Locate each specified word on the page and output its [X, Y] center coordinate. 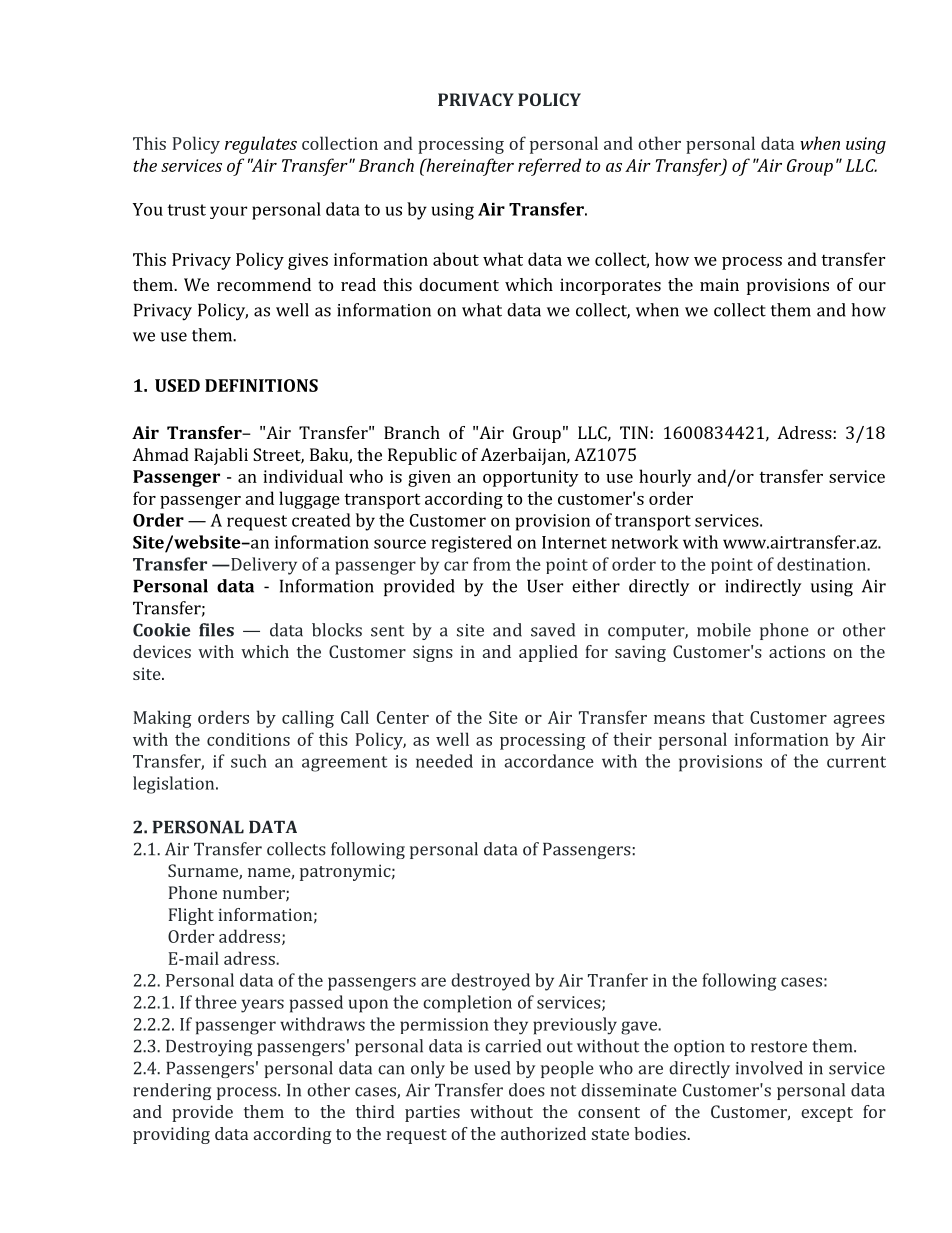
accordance [549, 761]
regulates [261, 145]
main [719, 284]
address [251, 937]
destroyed [490, 982]
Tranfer [618, 980]
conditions [248, 739]
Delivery [263, 566]
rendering [172, 1091]
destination [822, 564]
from [492, 564]
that [728, 717]
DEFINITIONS [261, 385]
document [459, 284]
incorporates [610, 286]
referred [549, 167]
